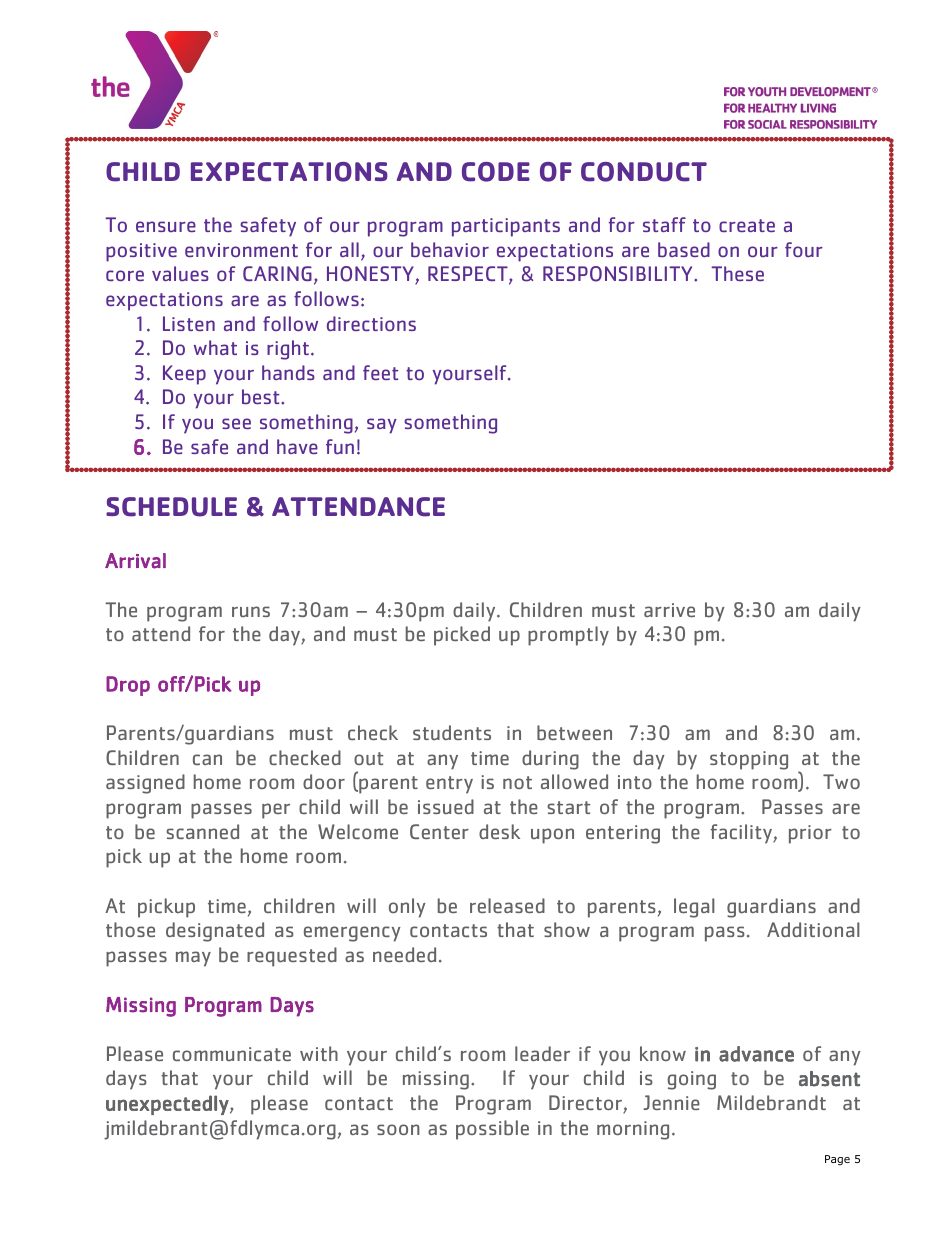  Describe the element at coordinates (747, 225) in the screenshot. I see `create` at that location.
